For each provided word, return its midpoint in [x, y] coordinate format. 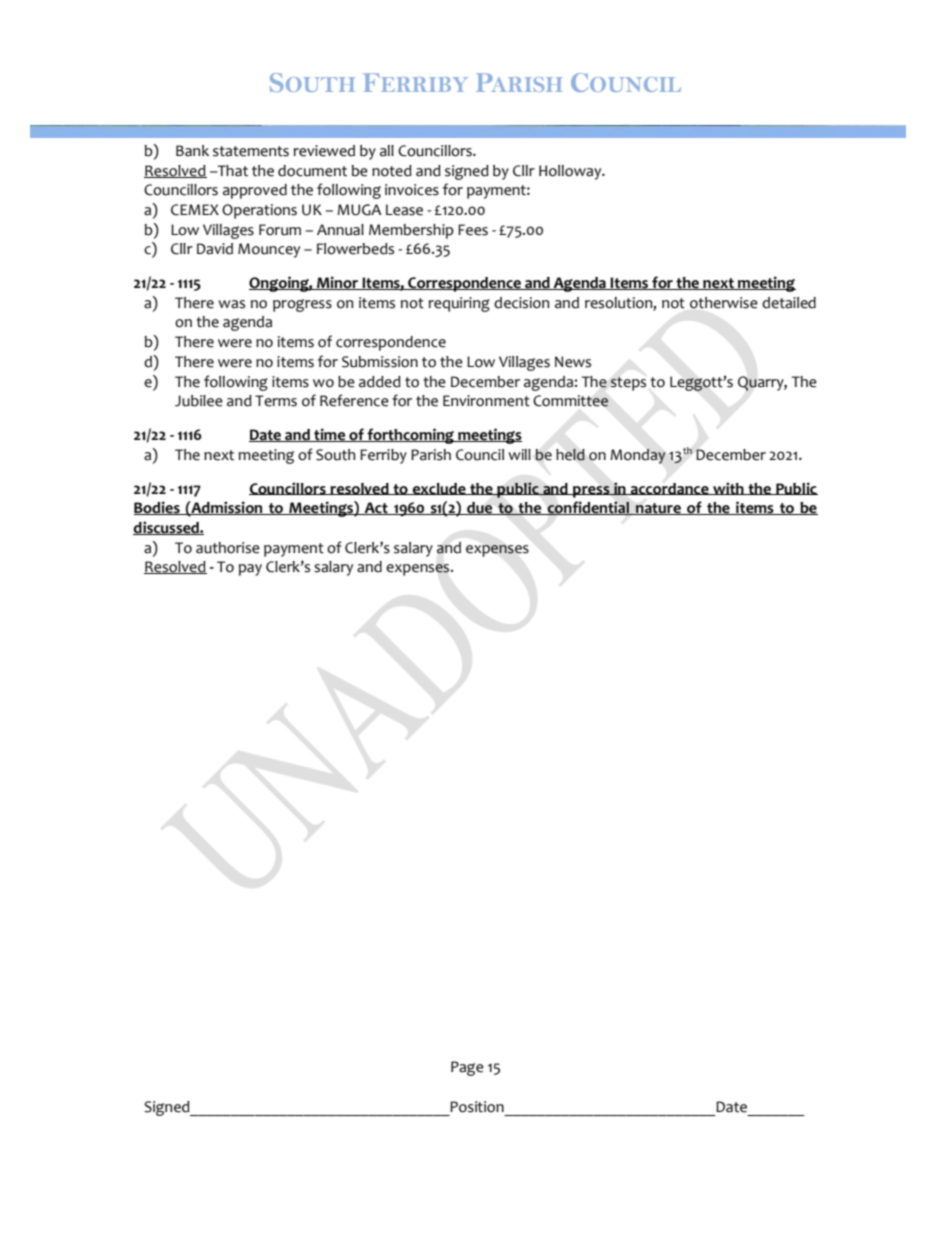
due [480, 508]
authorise [228, 548]
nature [658, 509]
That [232, 171]
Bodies [158, 508]
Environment [486, 401]
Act [376, 508]
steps [628, 384]
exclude [439, 489]
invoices [412, 190]
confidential [588, 508]
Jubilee [199, 401]
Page [467, 1068]
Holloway [571, 172]
